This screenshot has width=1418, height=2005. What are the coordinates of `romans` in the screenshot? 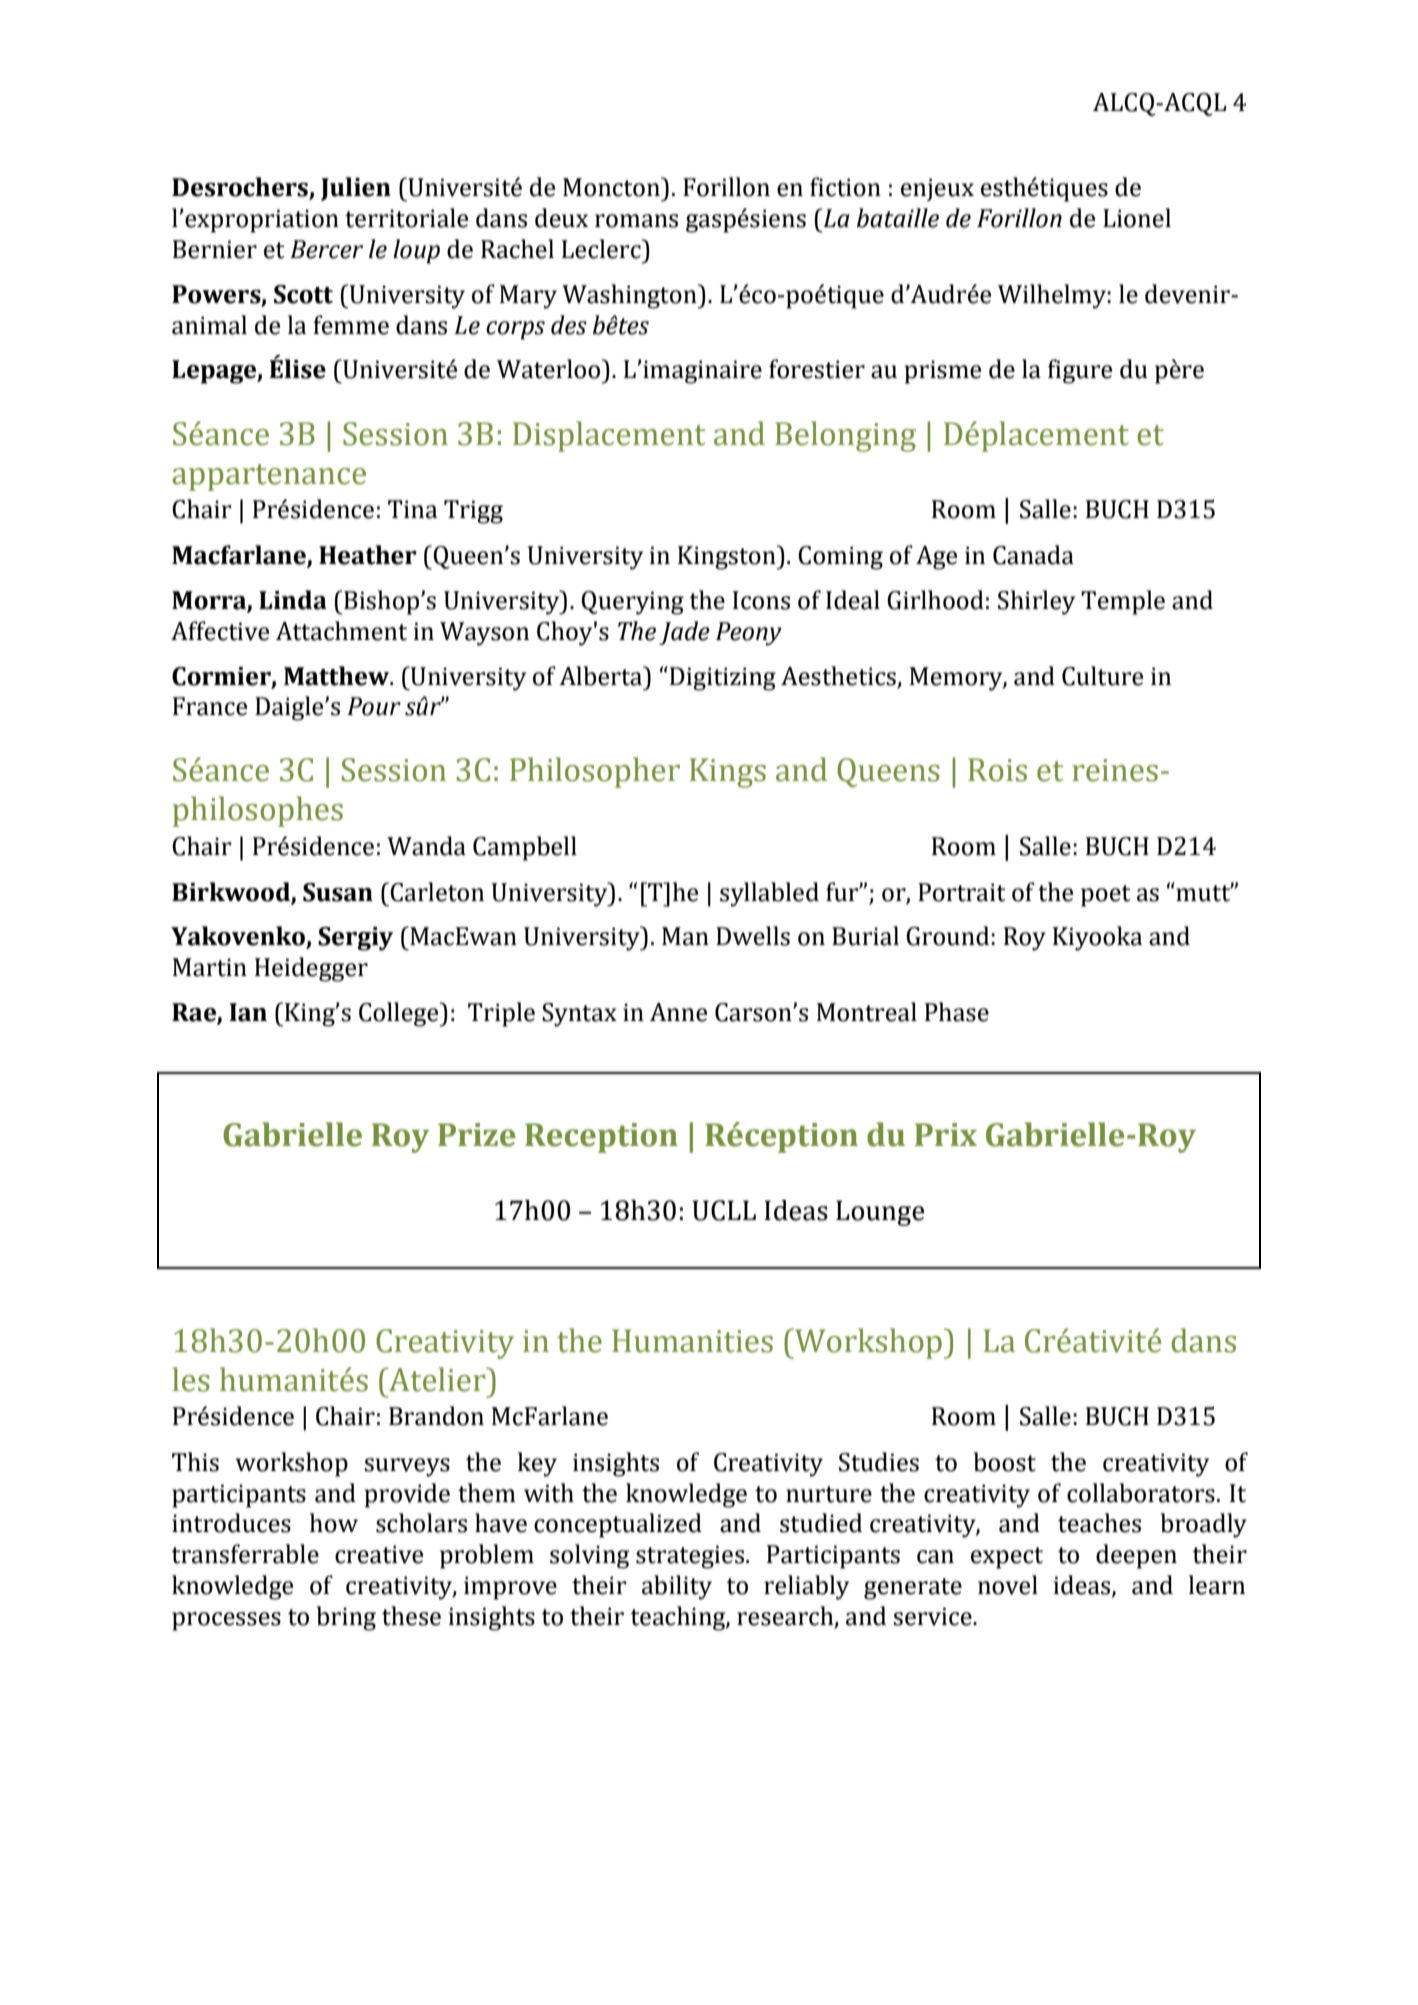 It's located at (636, 221).
